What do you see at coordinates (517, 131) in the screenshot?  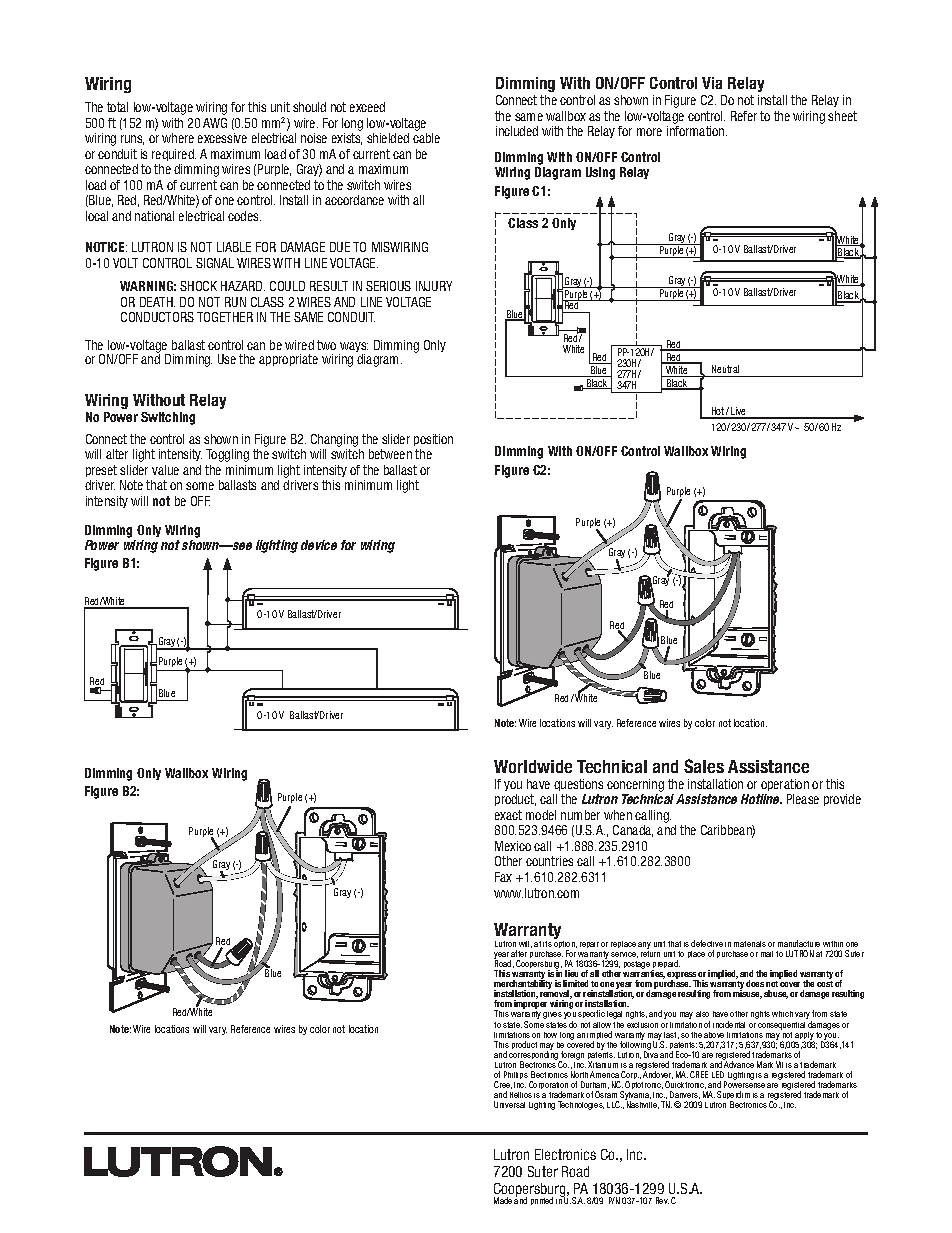 I see `included` at bounding box center [517, 131].
